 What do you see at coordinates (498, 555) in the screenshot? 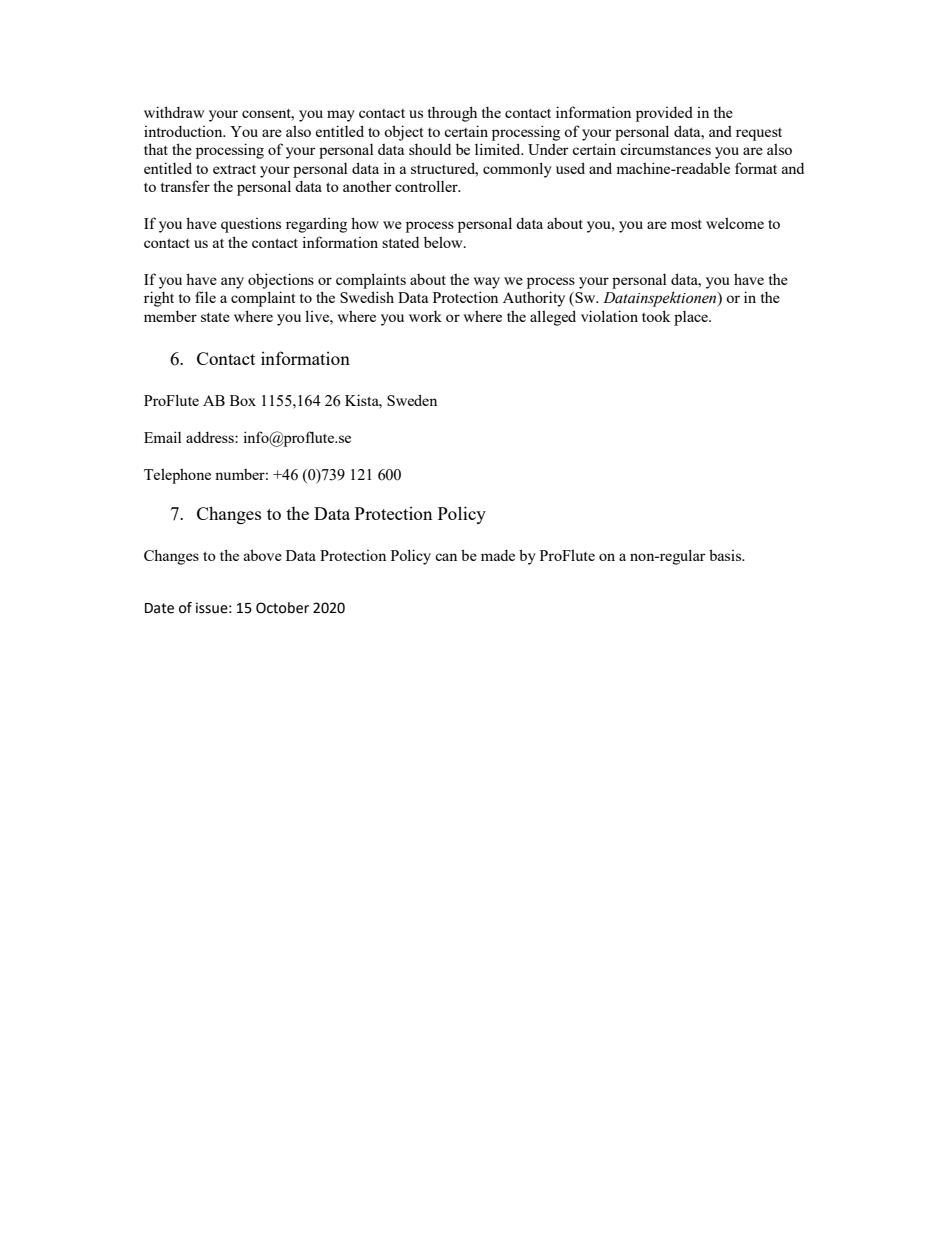
I see `made` at bounding box center [498, 555].
